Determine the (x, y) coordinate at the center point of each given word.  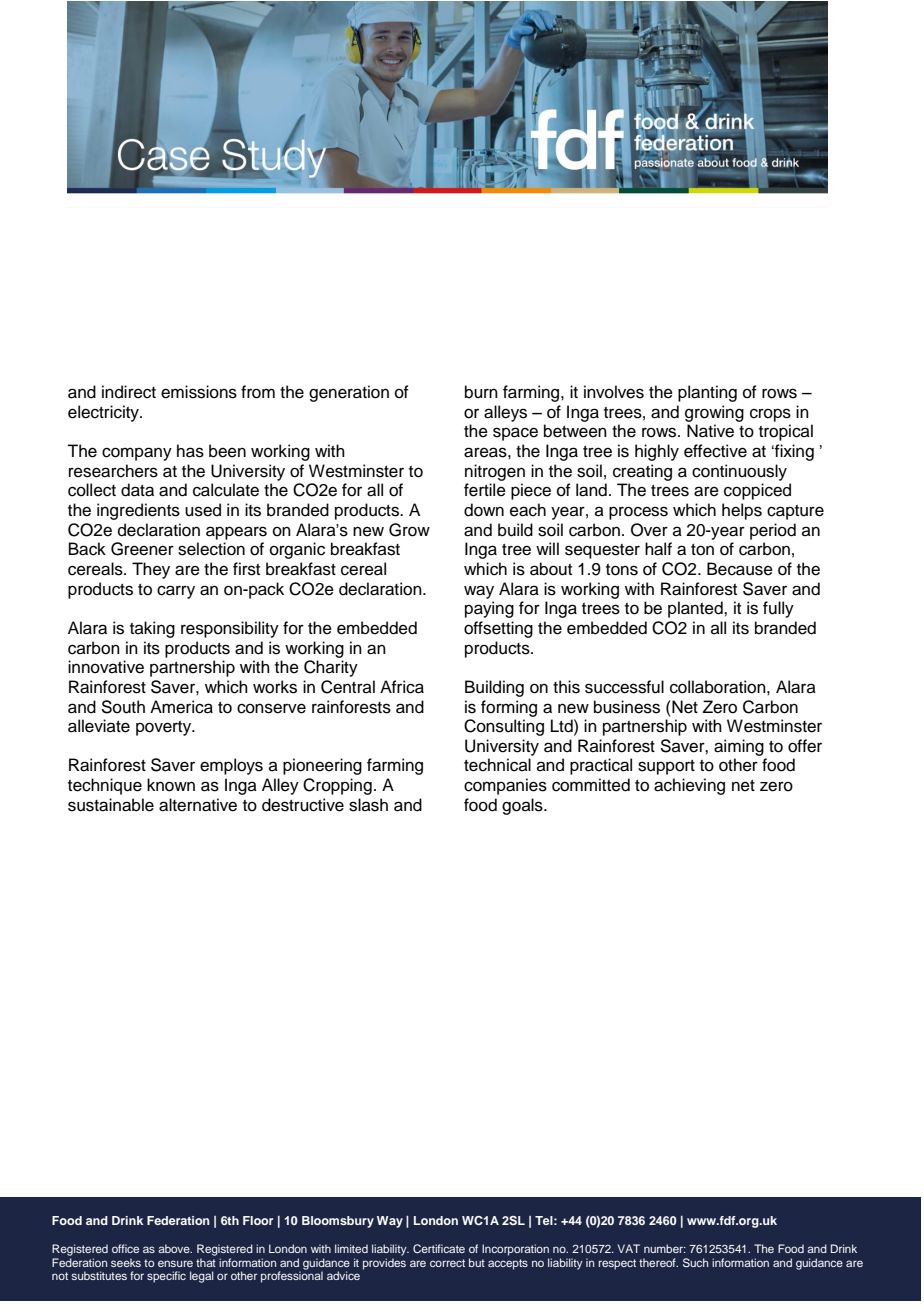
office (125, 1248)
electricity (104, 413)
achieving (689, 786)
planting (707, 393)
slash (368, 805)
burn (481, 392)
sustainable (111, 805)
